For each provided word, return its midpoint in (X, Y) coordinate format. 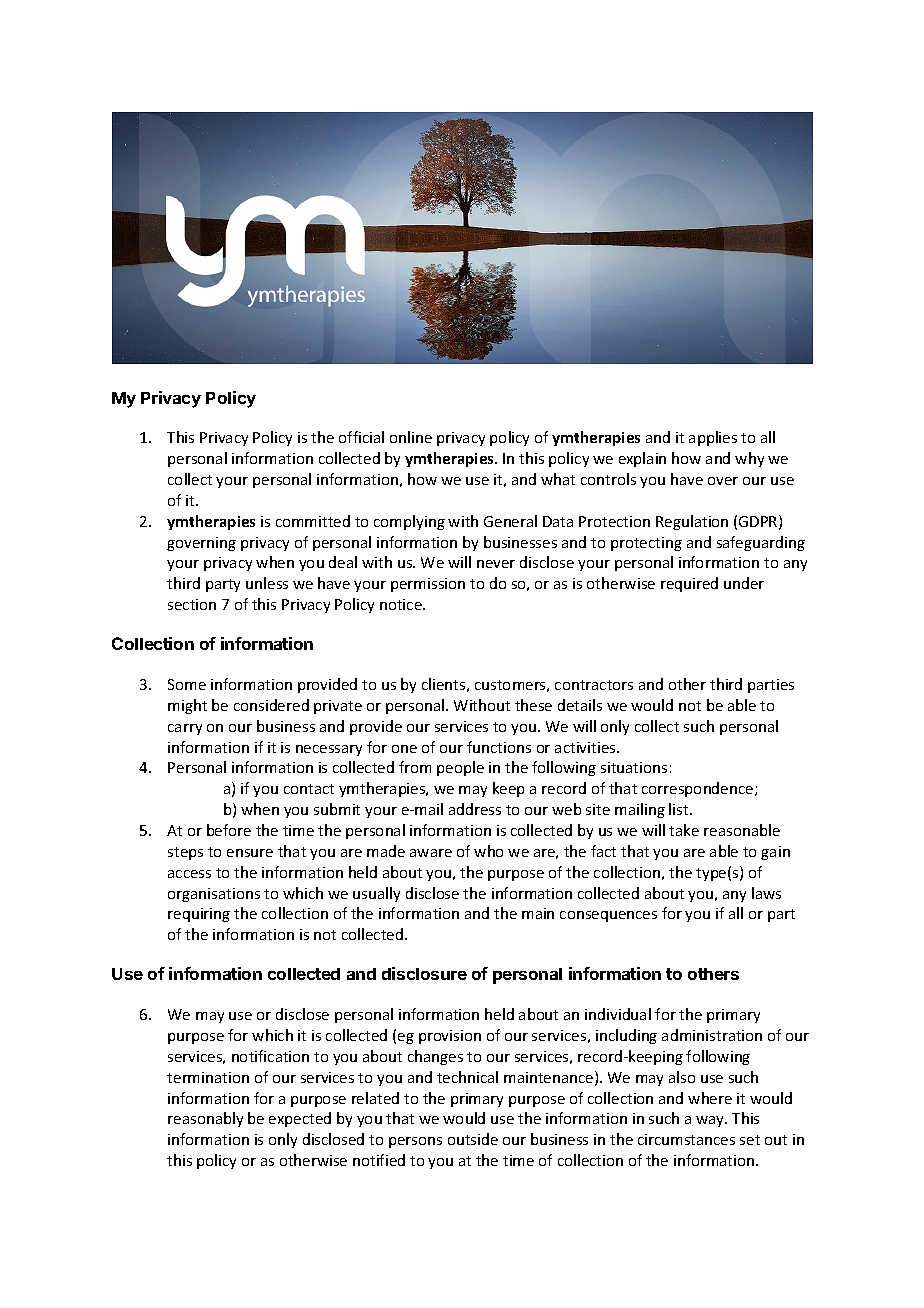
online (411, 437)
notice (402, 604)
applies (713, 438)
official (361, 437)
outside (473, 1139)
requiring (199, 915)
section (192, 604)
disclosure (424, 973)
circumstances (686, 1139)
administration (712, 1035)
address (475, 809)
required (689, 584)
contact (309, 789)
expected (300, 1119)
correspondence (699, 789)
